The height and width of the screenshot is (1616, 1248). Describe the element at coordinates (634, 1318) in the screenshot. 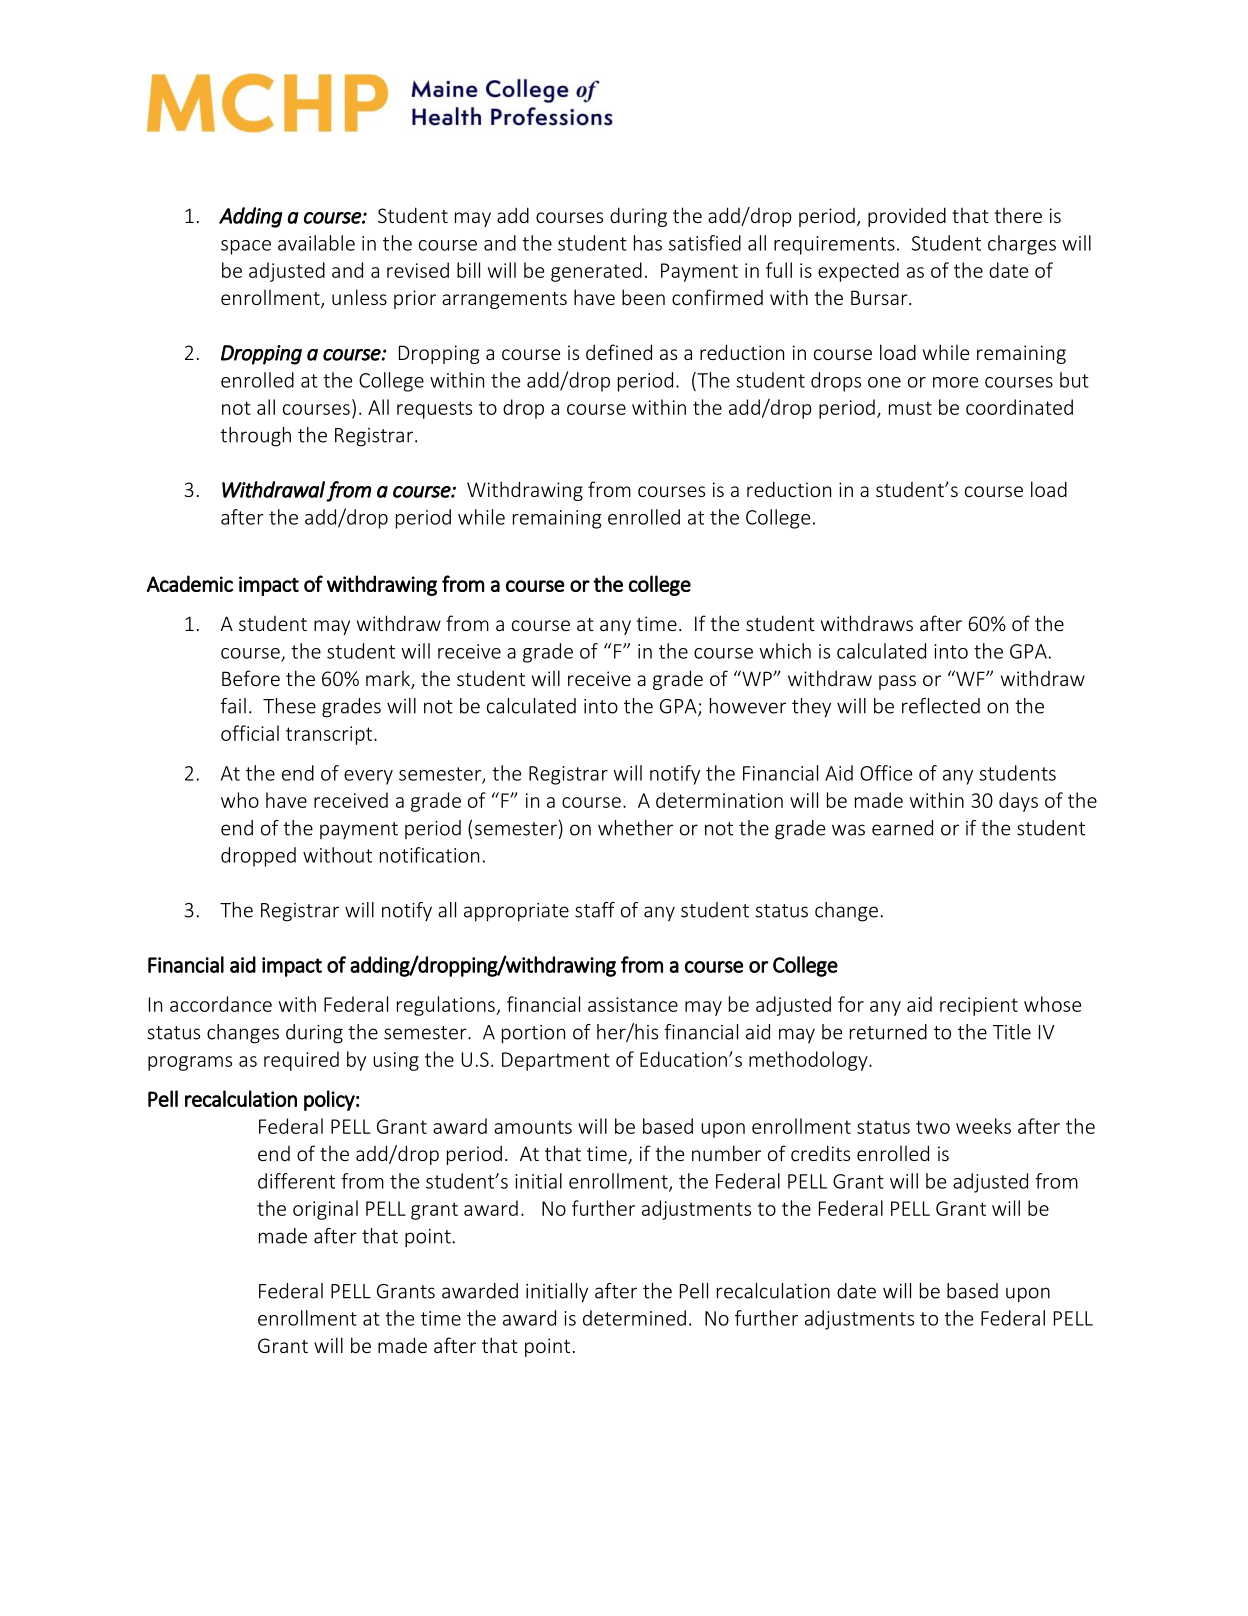

I see `determined` at that location.
